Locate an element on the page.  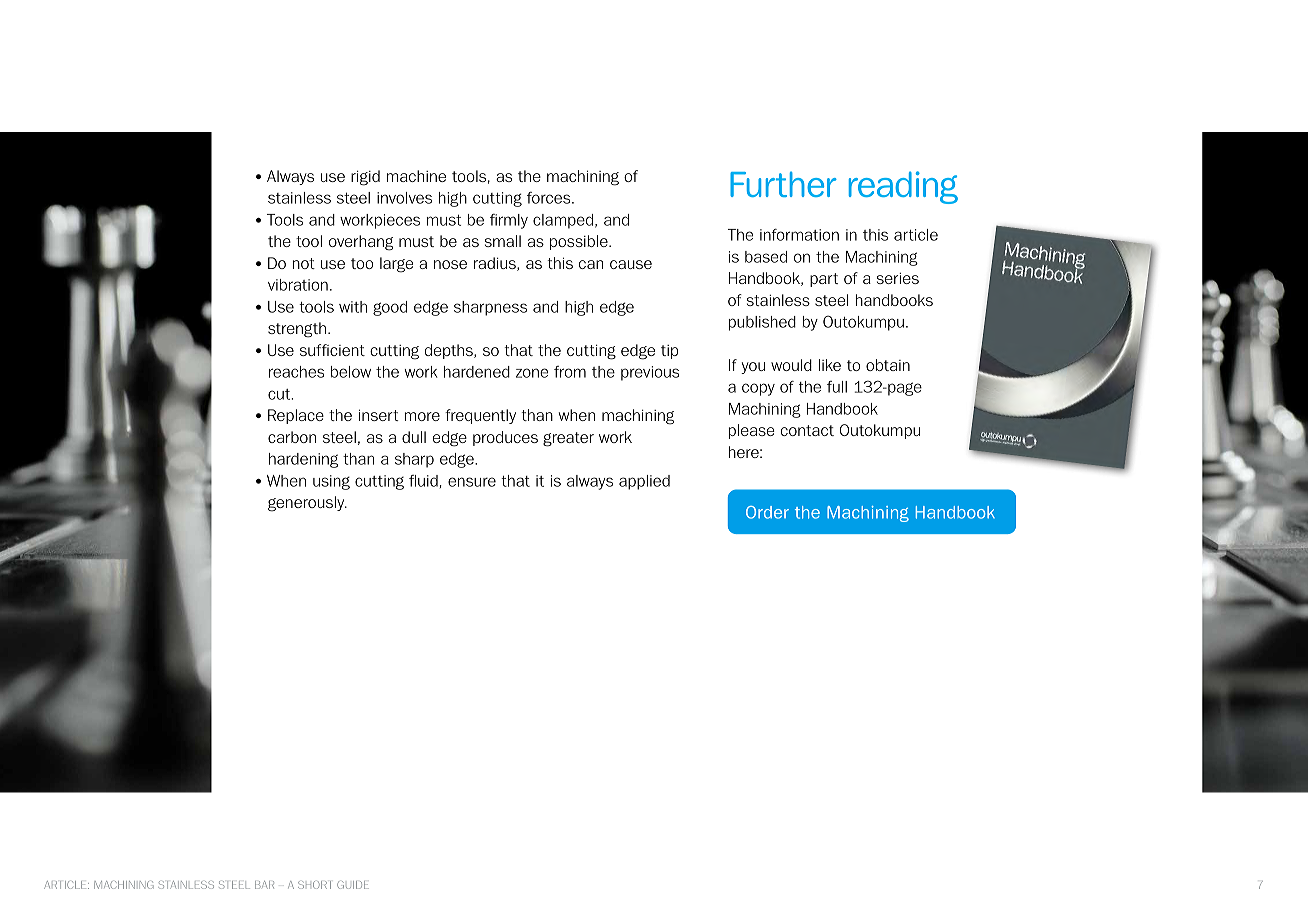
contact is located at coordinates (807, 430).
